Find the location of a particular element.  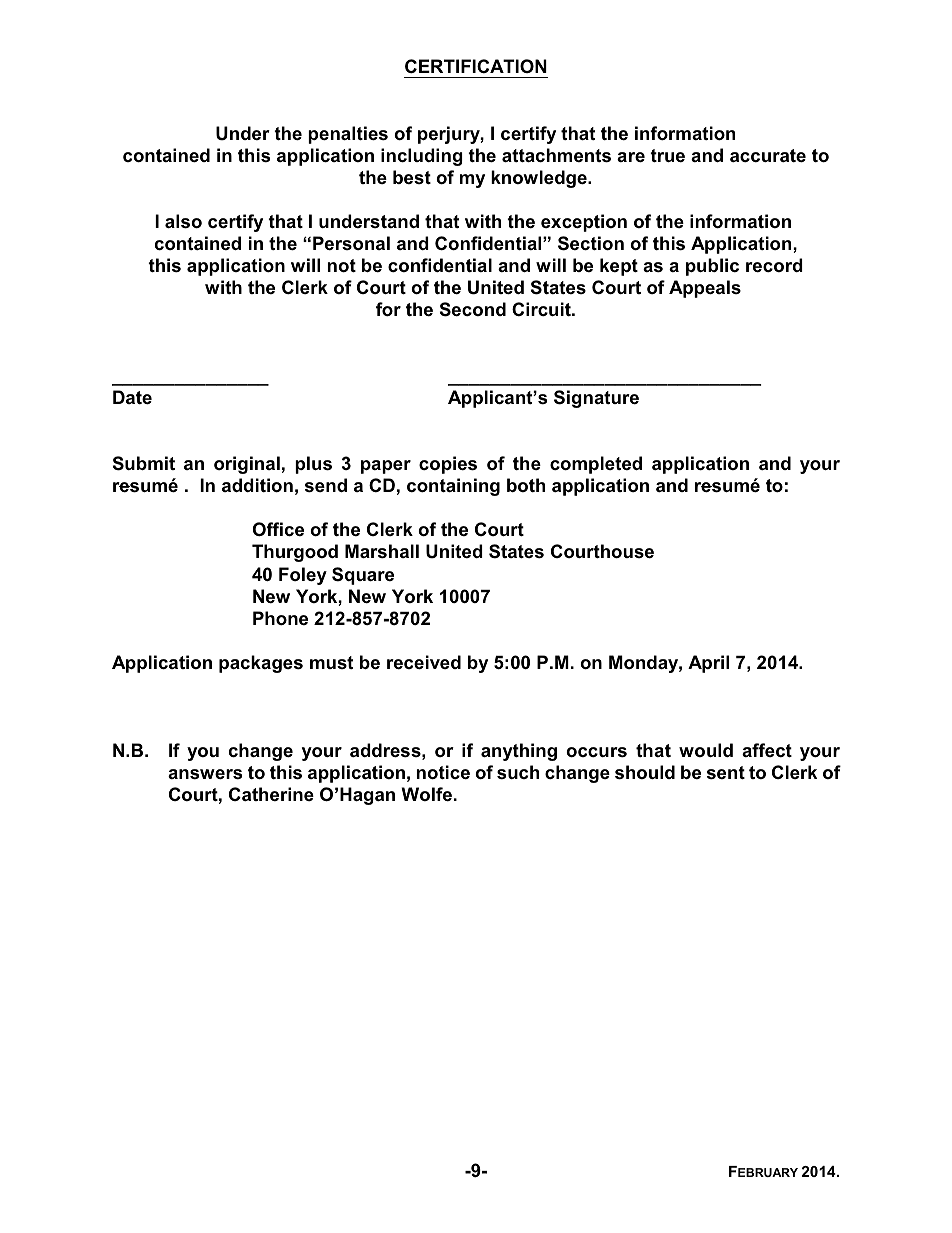

true is located at coordinates (667, 156).
